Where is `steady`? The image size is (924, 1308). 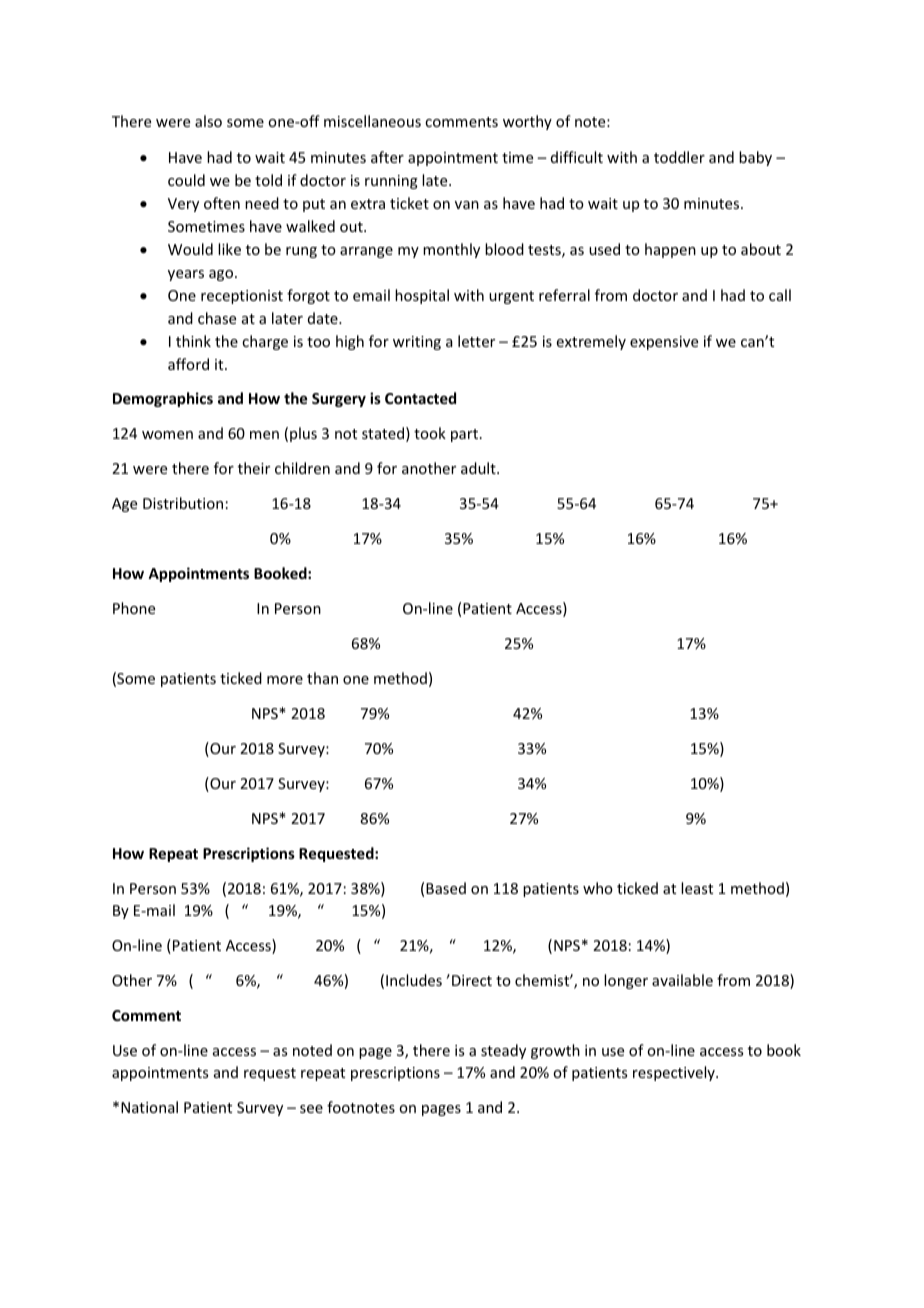 steady is located at coordinates (503, 1051).
